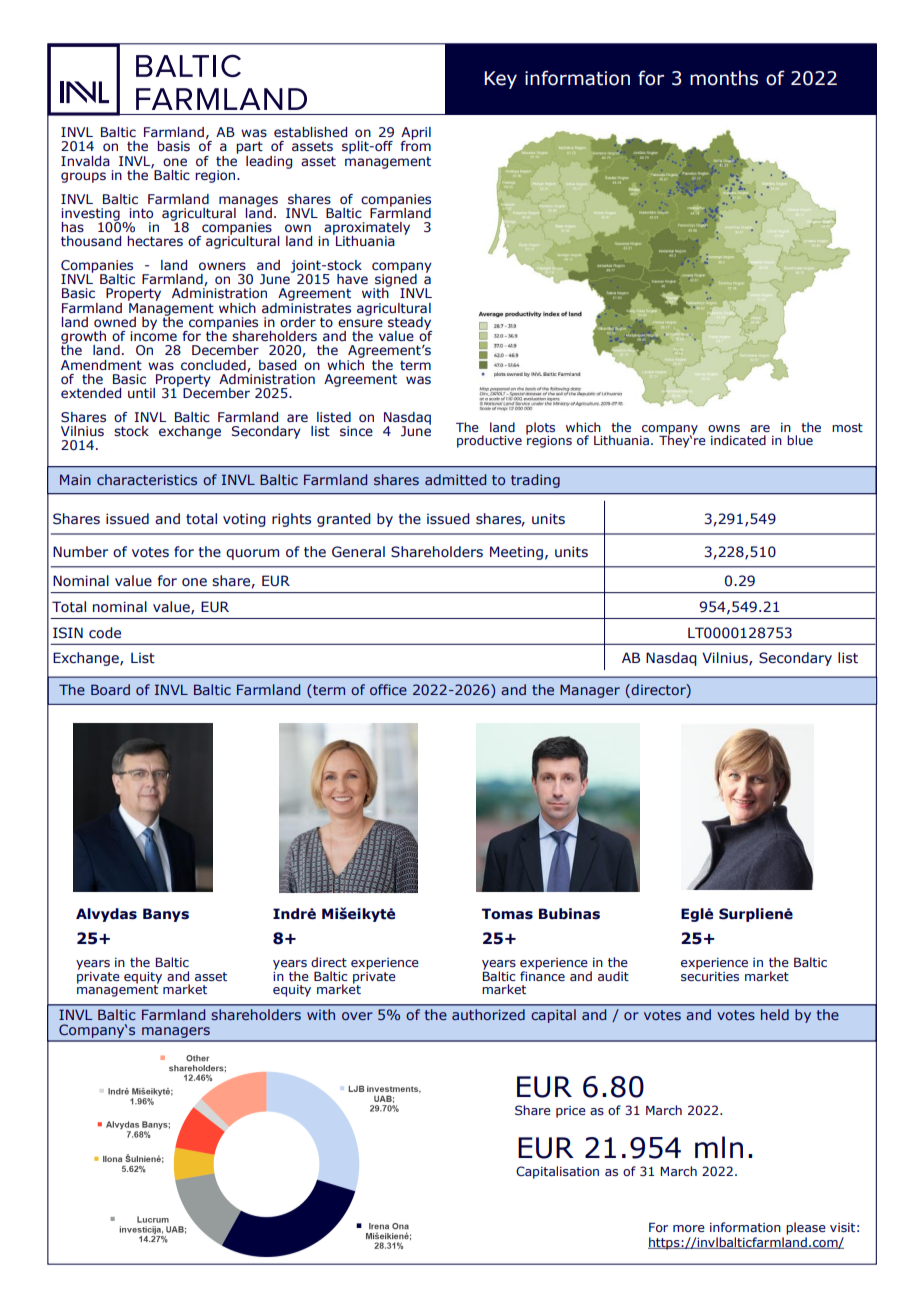 Image resolution: width=924 pixels, height=1308 pixels. What do you see at coordinates (173, 146) in the image?
I see `basis` at bounding box center [173, 146].
